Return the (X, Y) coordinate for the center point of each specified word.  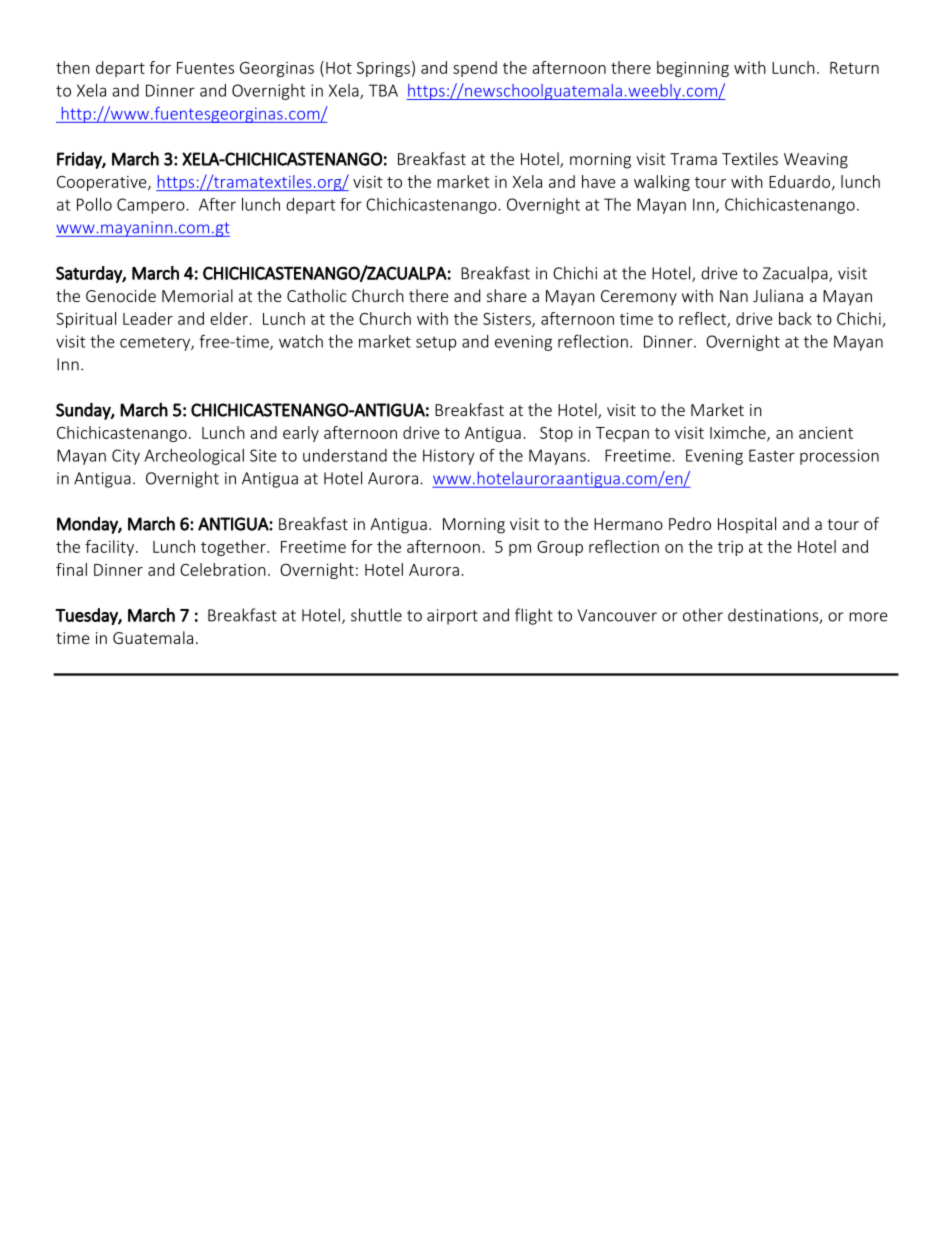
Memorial (197, 295)
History (449, 457)
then (73, 67)
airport (452, 617)
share (506, 295)
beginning (693, 69)
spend (475, 69)
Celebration (223, 569)
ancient (826, 433)
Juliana (778, 295)
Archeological (194, 457)
